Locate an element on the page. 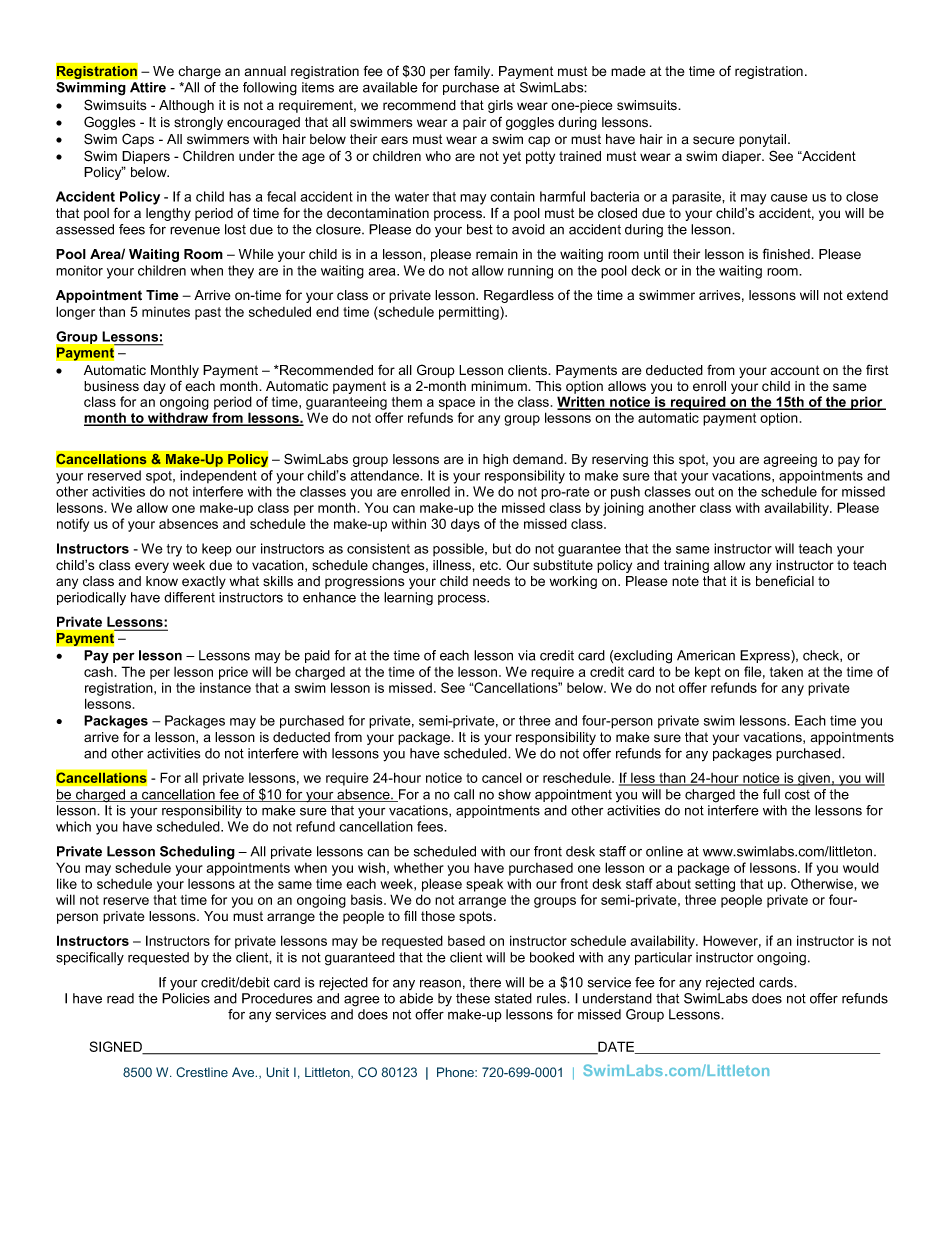 This document has width=952, height=1233. Although is located at coordinates (186, 106).
